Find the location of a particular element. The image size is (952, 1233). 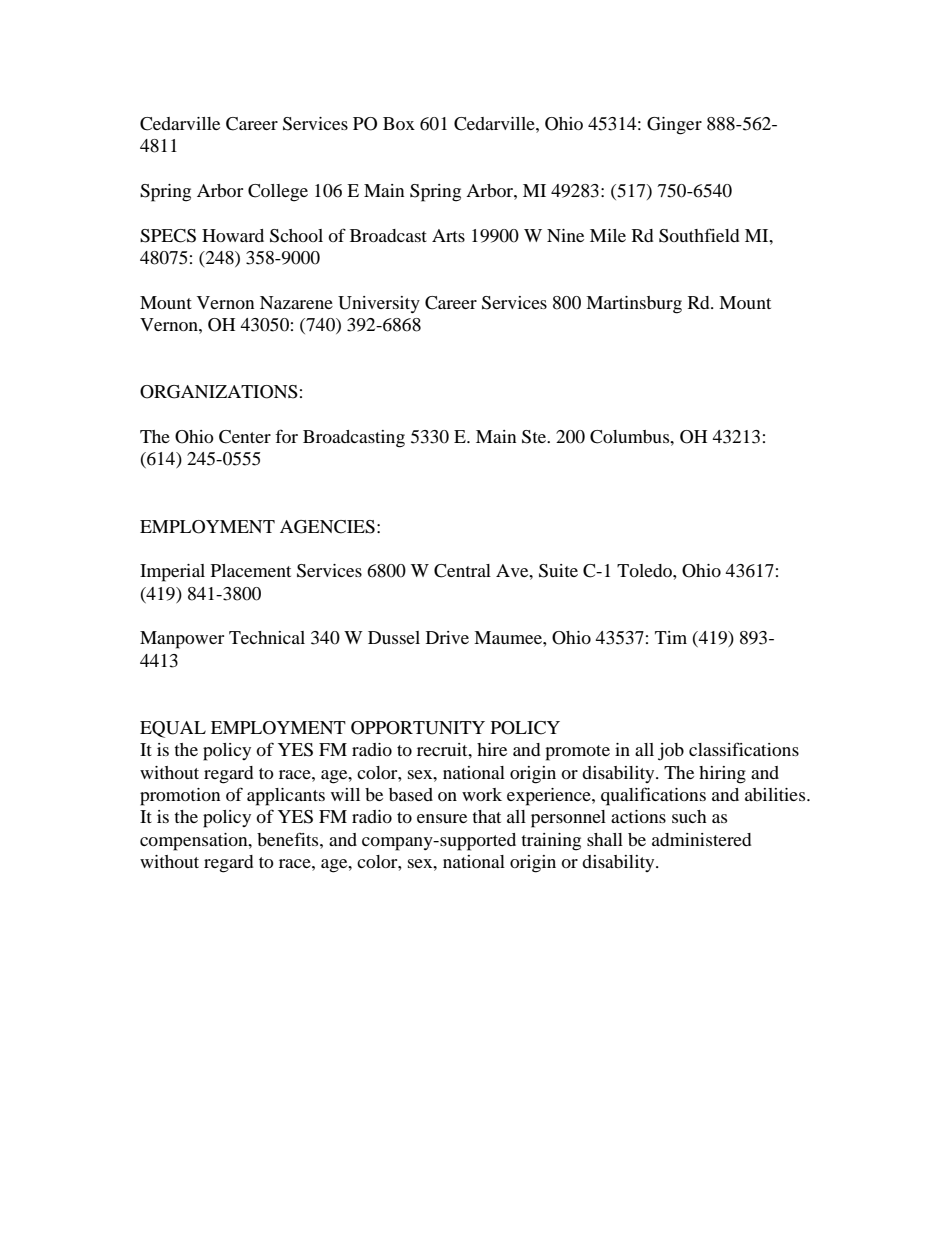

Nazarene is located at coordinates (296, 302).
